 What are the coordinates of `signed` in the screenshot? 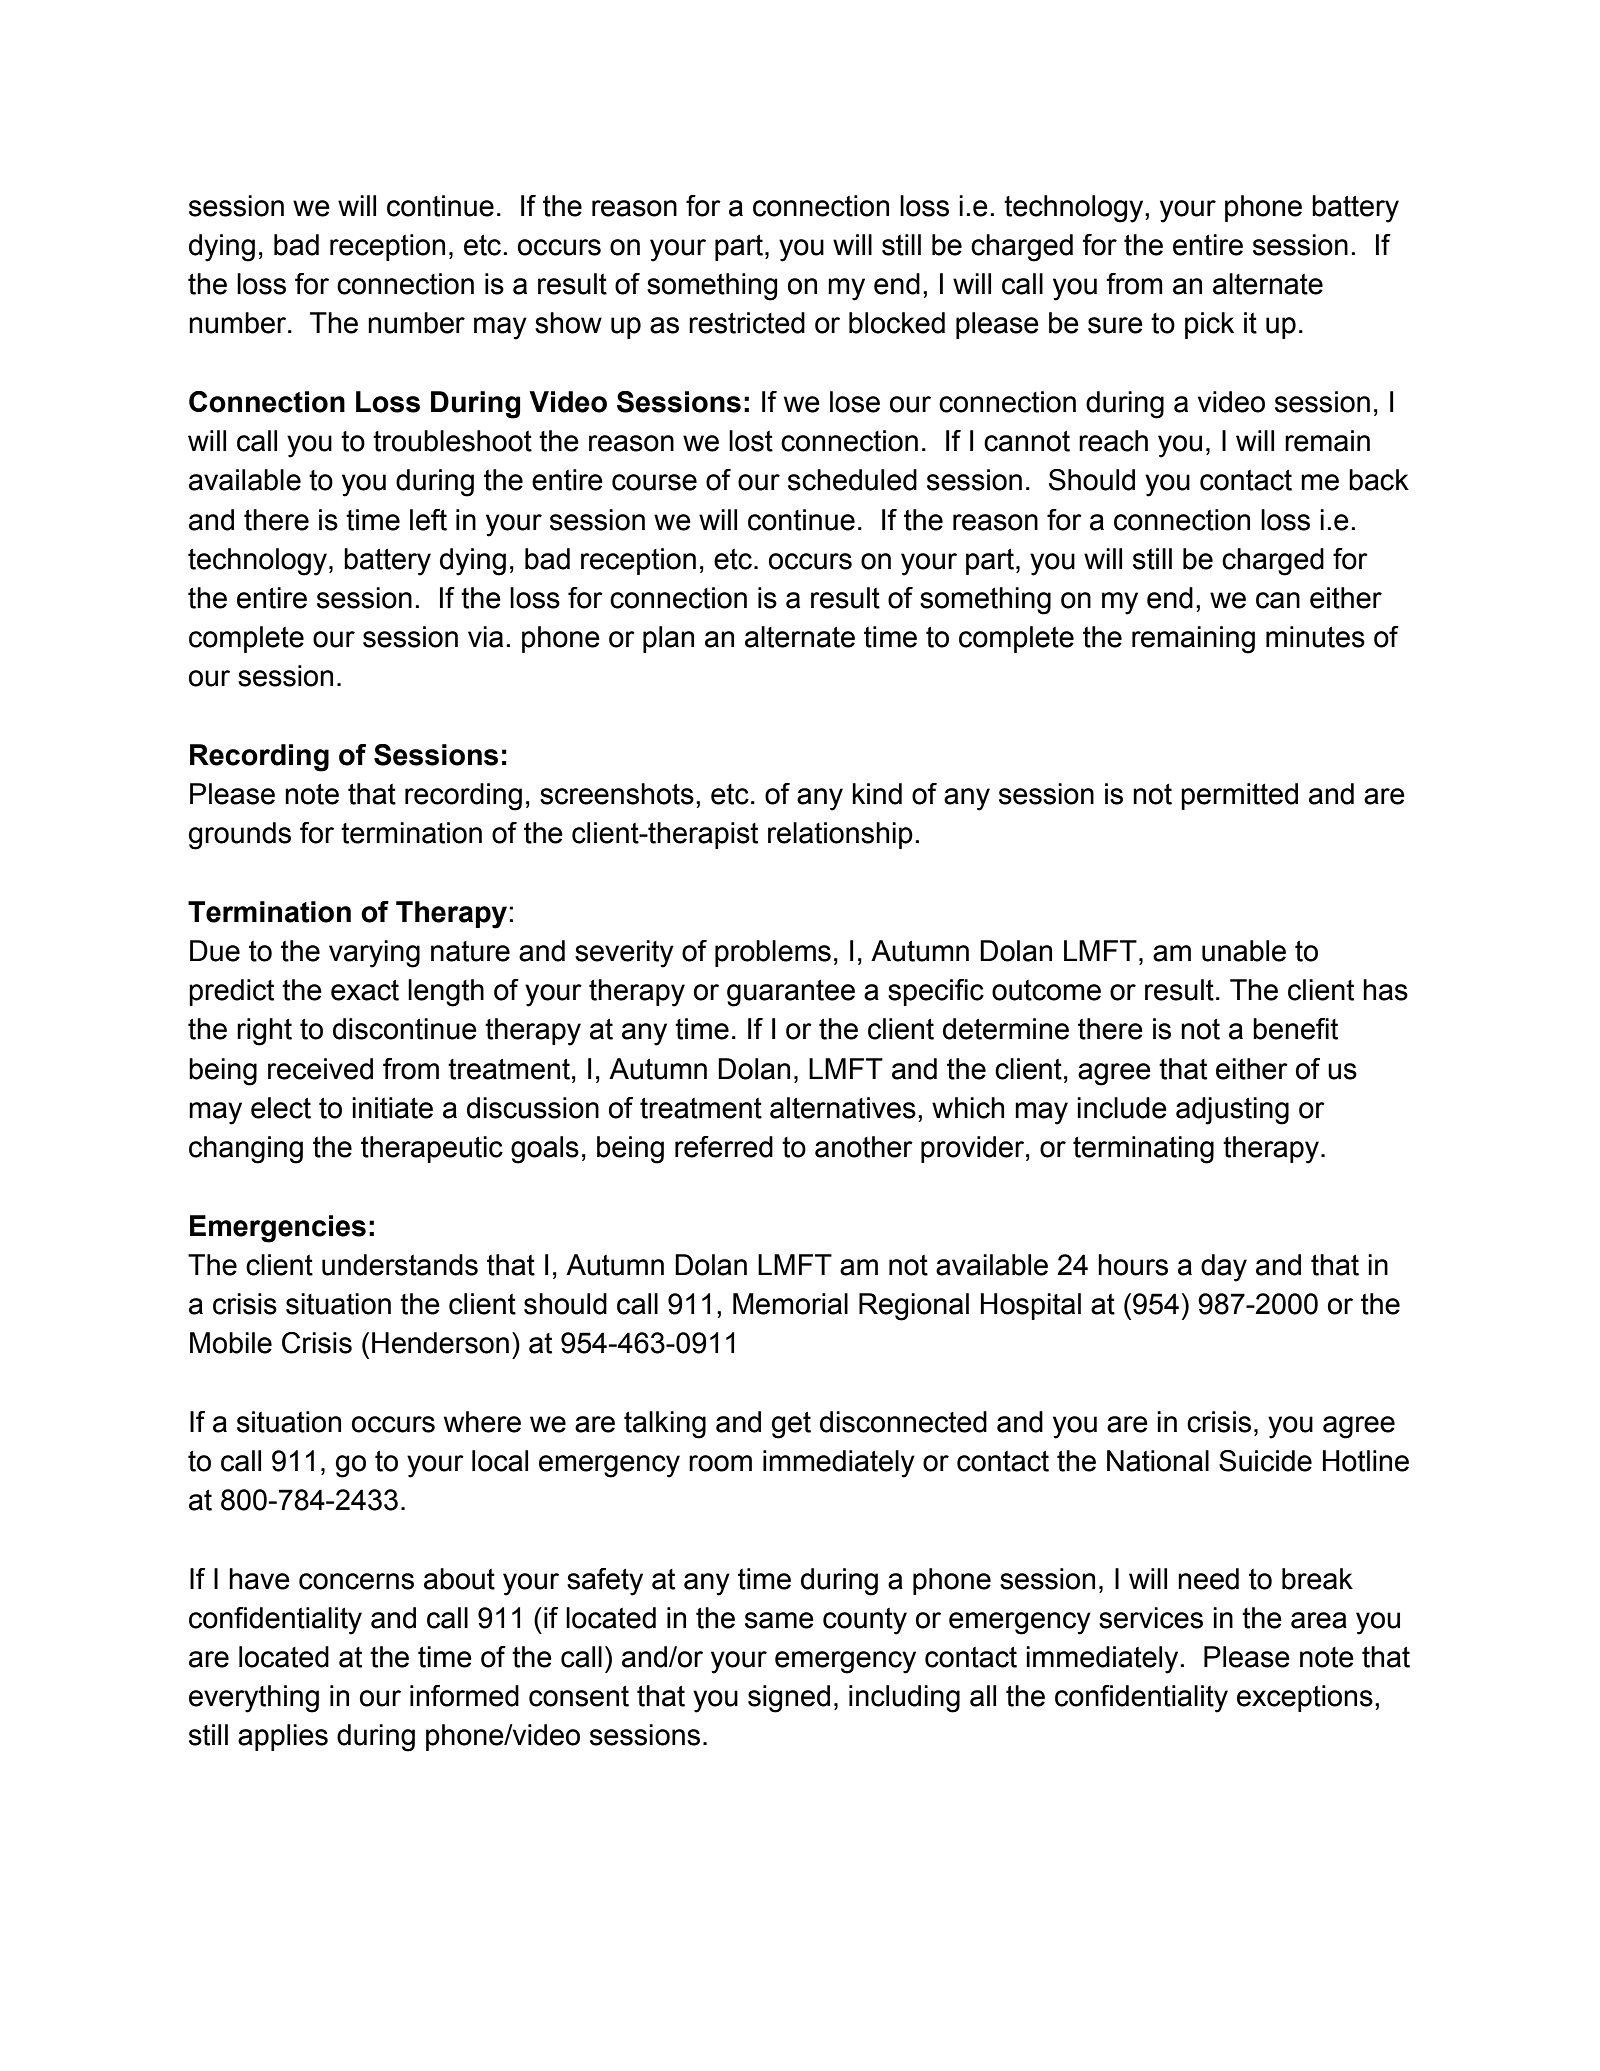 It's located at (789, 1699).
